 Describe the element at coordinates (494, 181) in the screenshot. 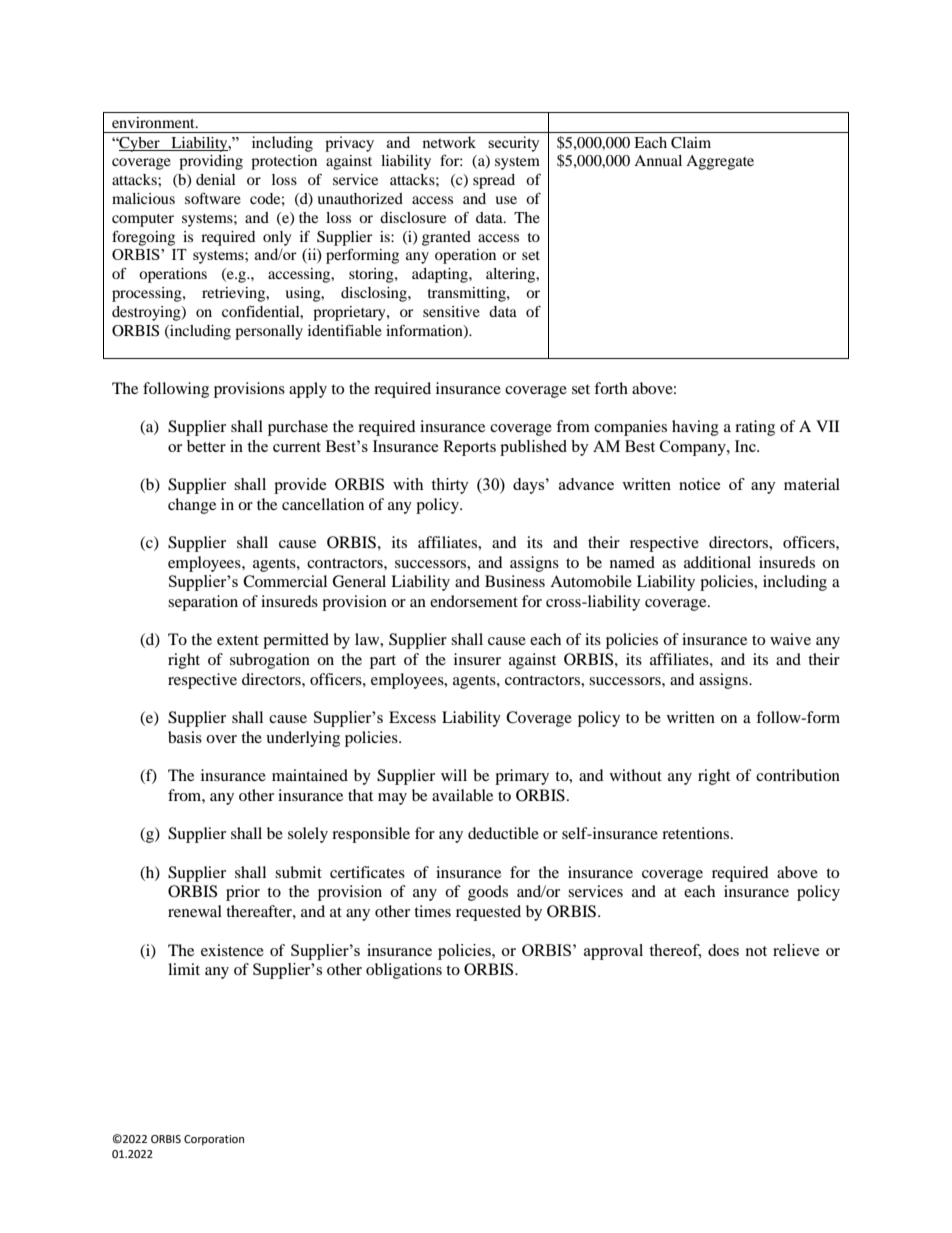

I see `spread` at that location.
